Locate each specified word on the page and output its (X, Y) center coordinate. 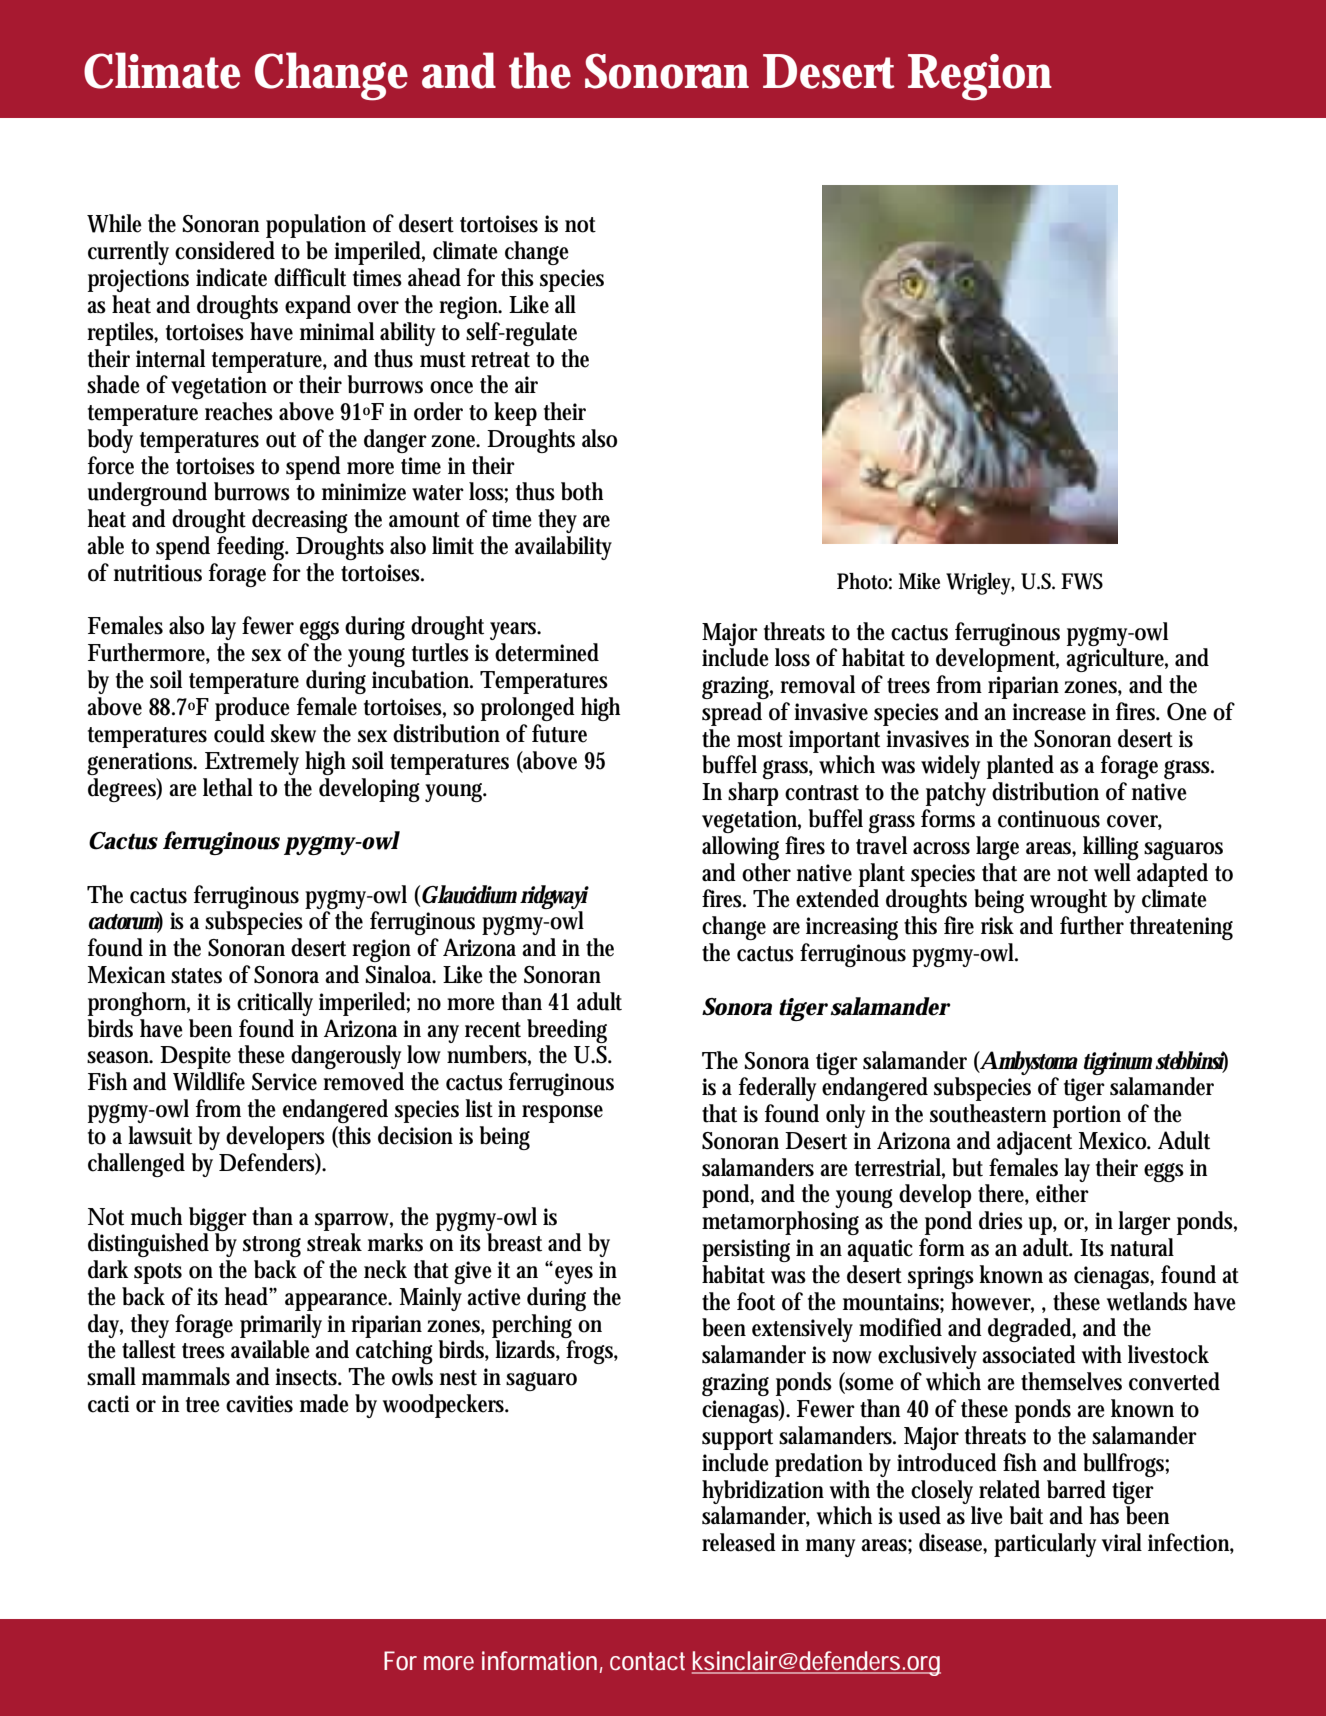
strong (272, 1246)
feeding (253, 548)
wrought (1068, 901)
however (992, 1302)
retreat (500, 360)
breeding (567, 1031)
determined (547, 652)
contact (647, 1661)
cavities (259, 1404)
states (196, 976)
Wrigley (980, 584)
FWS (1082, 581)
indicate (231, 277)
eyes (574, 1275)
